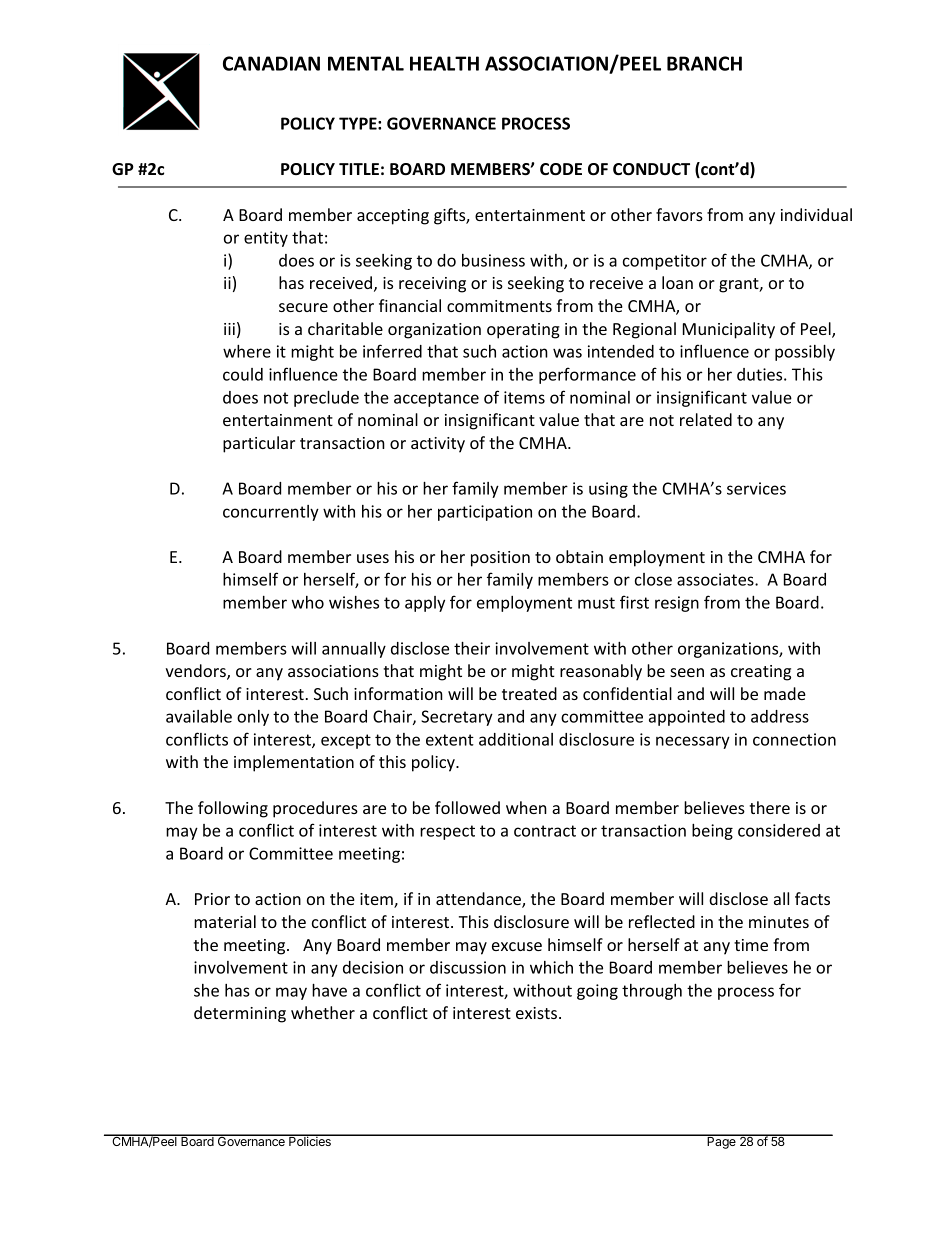 The image size is (952, 1233). I want to click on Policies, so click(310, 1140).
